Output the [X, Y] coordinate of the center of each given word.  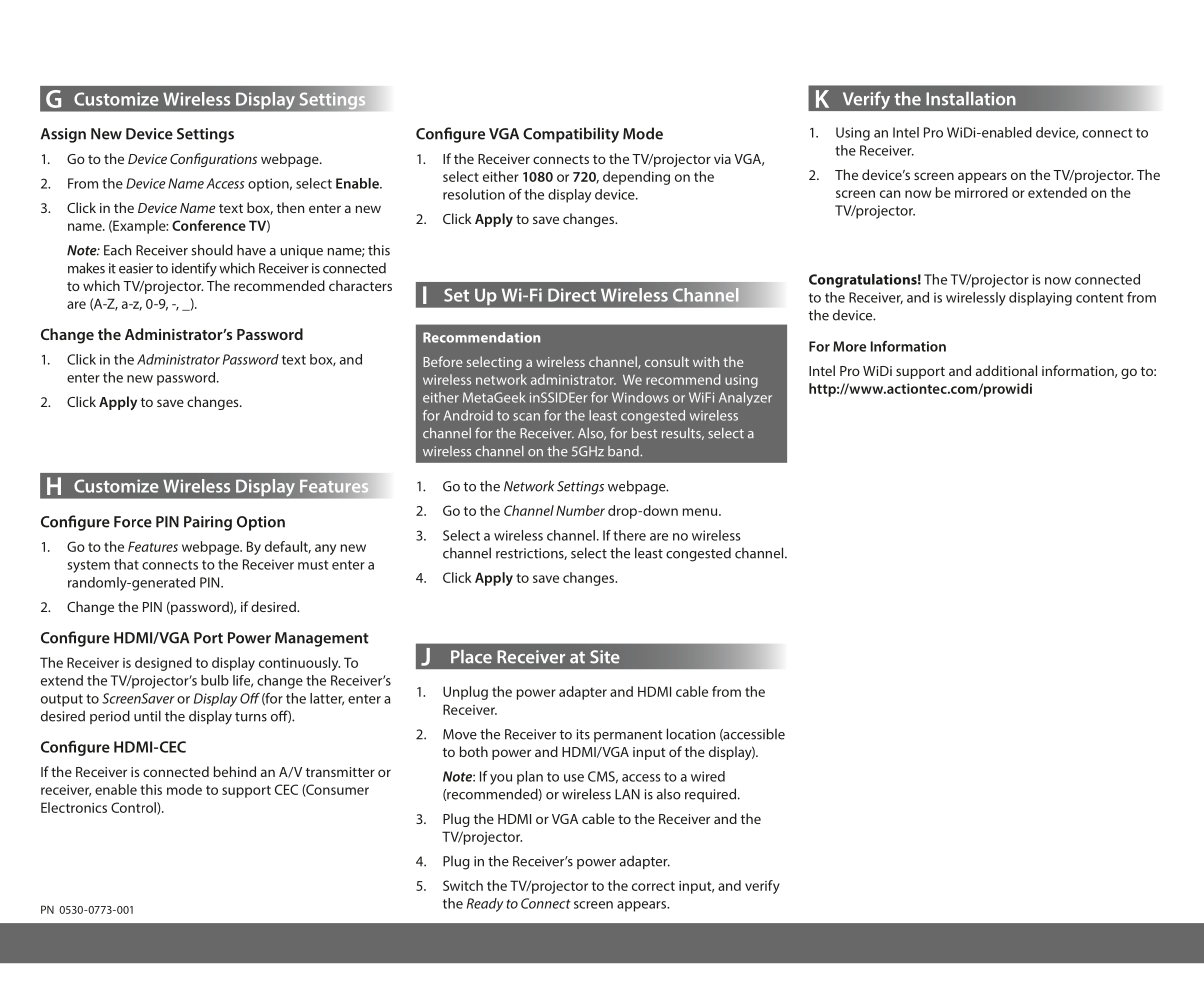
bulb [215, 680]
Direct [572, 295]
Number [580, 510]
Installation [971, 99]
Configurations [213, 160]
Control [134, 808]
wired [708, 776]
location [691, 734]
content [1099, 298]
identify [194, 269]
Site [605, 657]
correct [653, 886]
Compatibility [571, 135]
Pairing [208, 523]
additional [1006, 370]
